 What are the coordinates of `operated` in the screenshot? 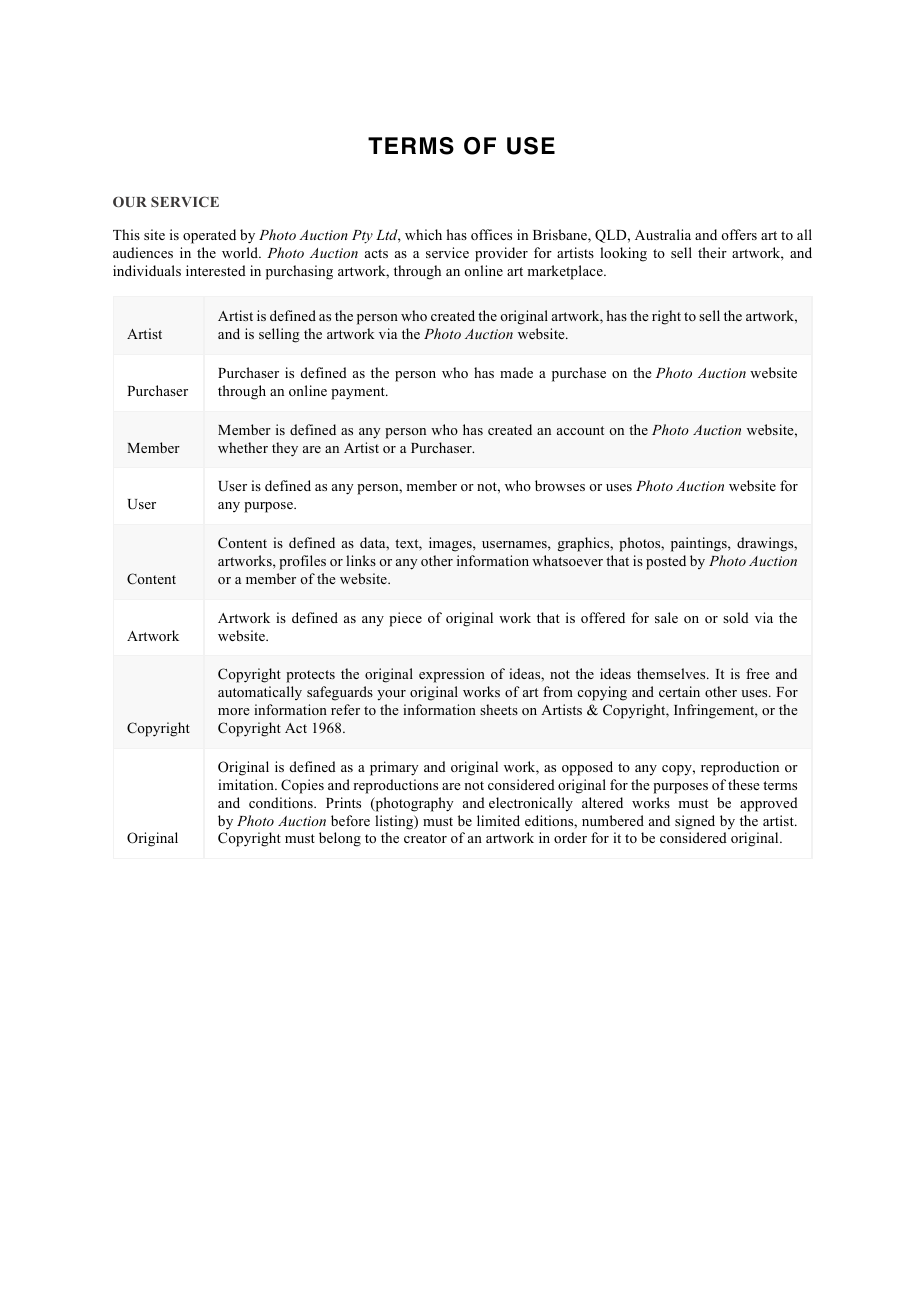 It's located at (209, 236).
